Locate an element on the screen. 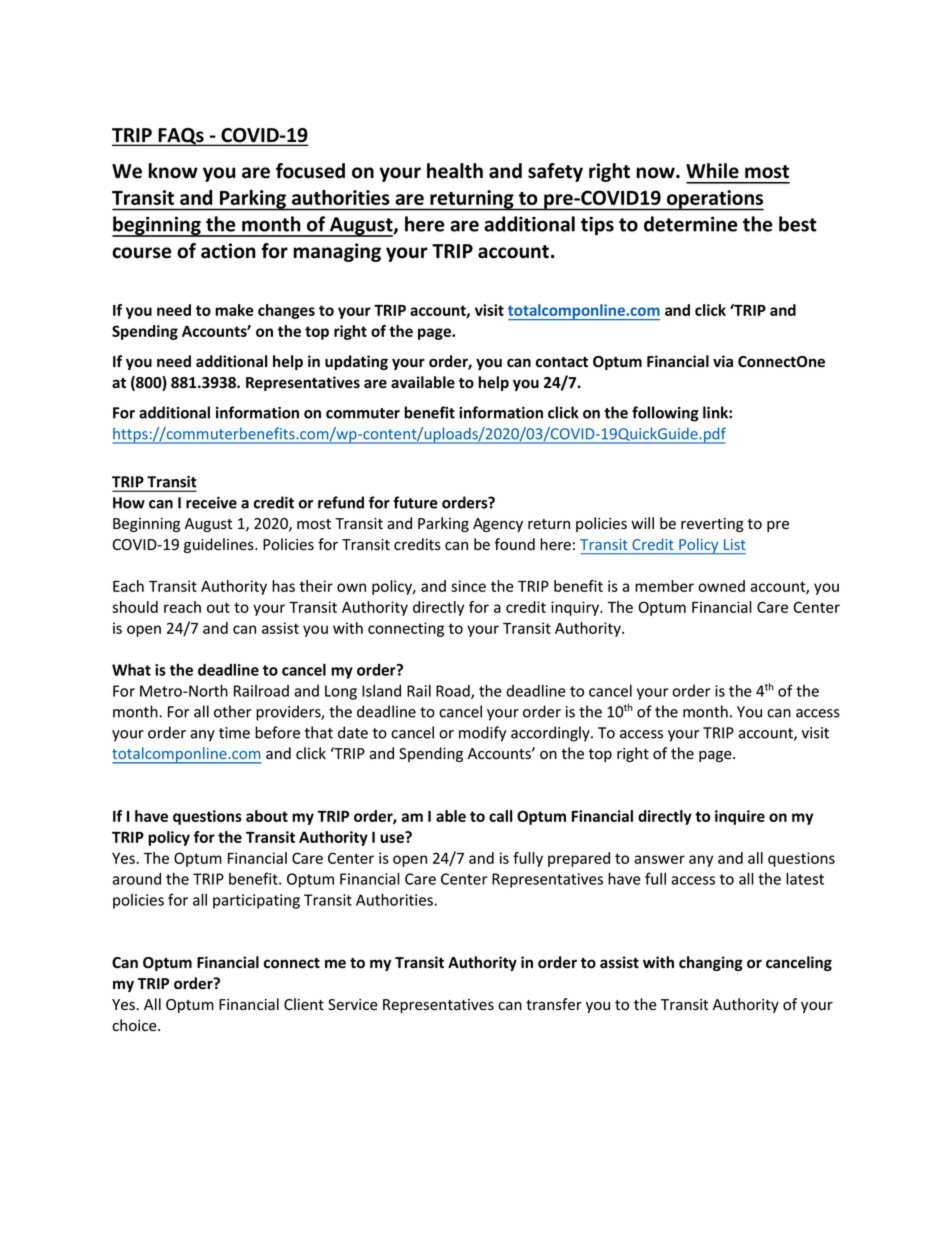  transfer is located at coordinates (554, 1004).
